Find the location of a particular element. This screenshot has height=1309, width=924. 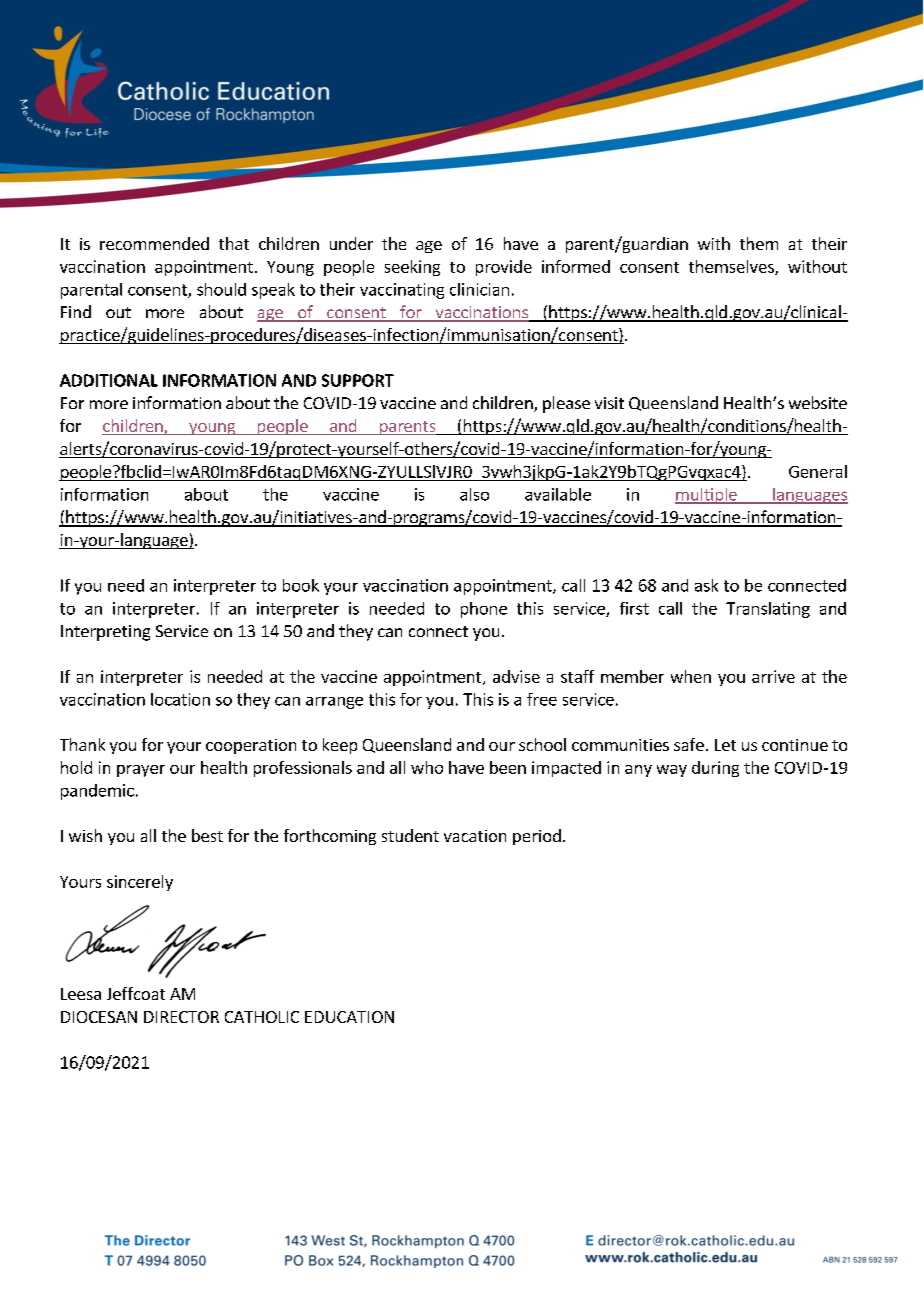

multiple is located at coordinates (707, 496).
